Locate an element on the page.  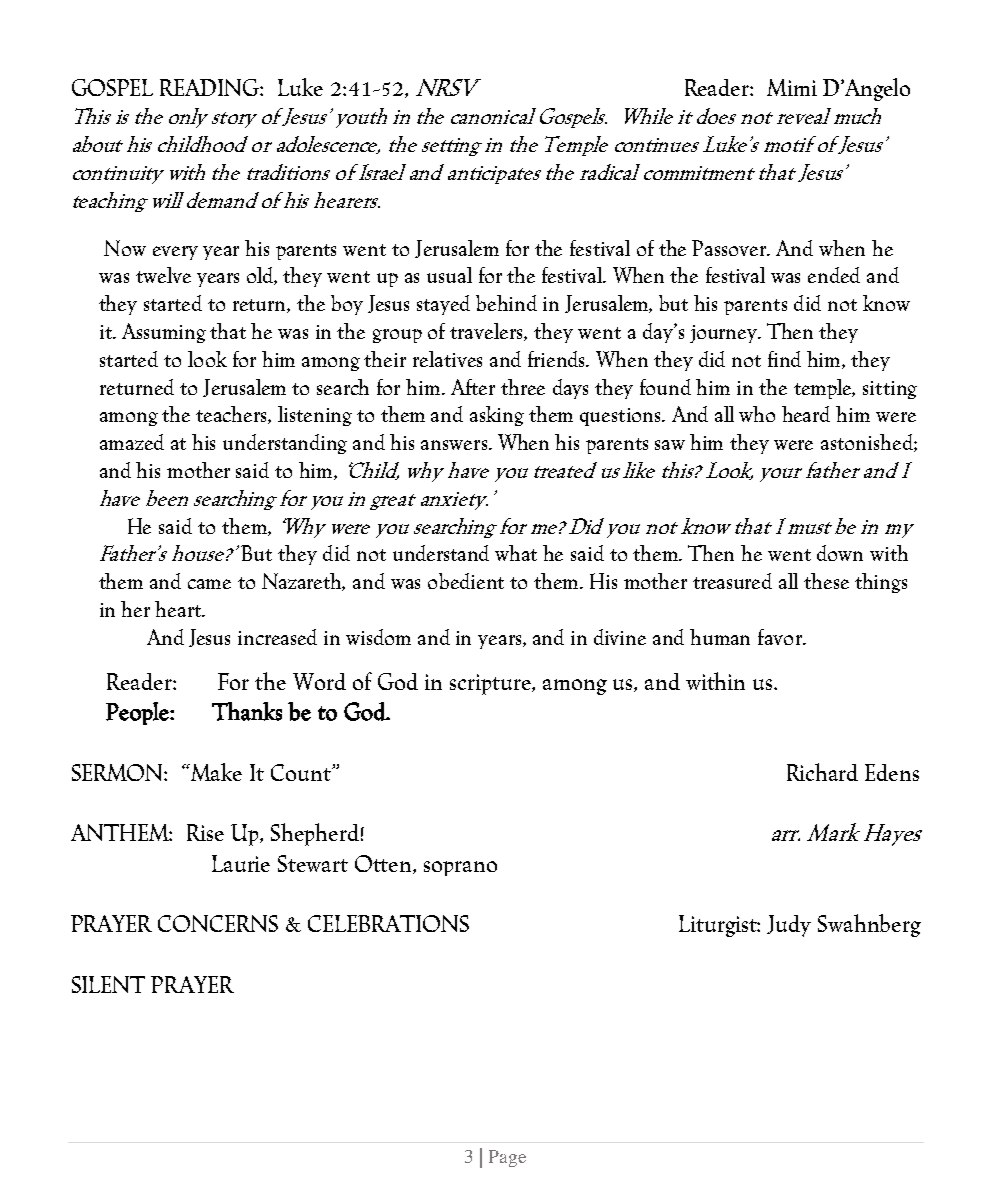
every is located at coordinates (175, 253).
